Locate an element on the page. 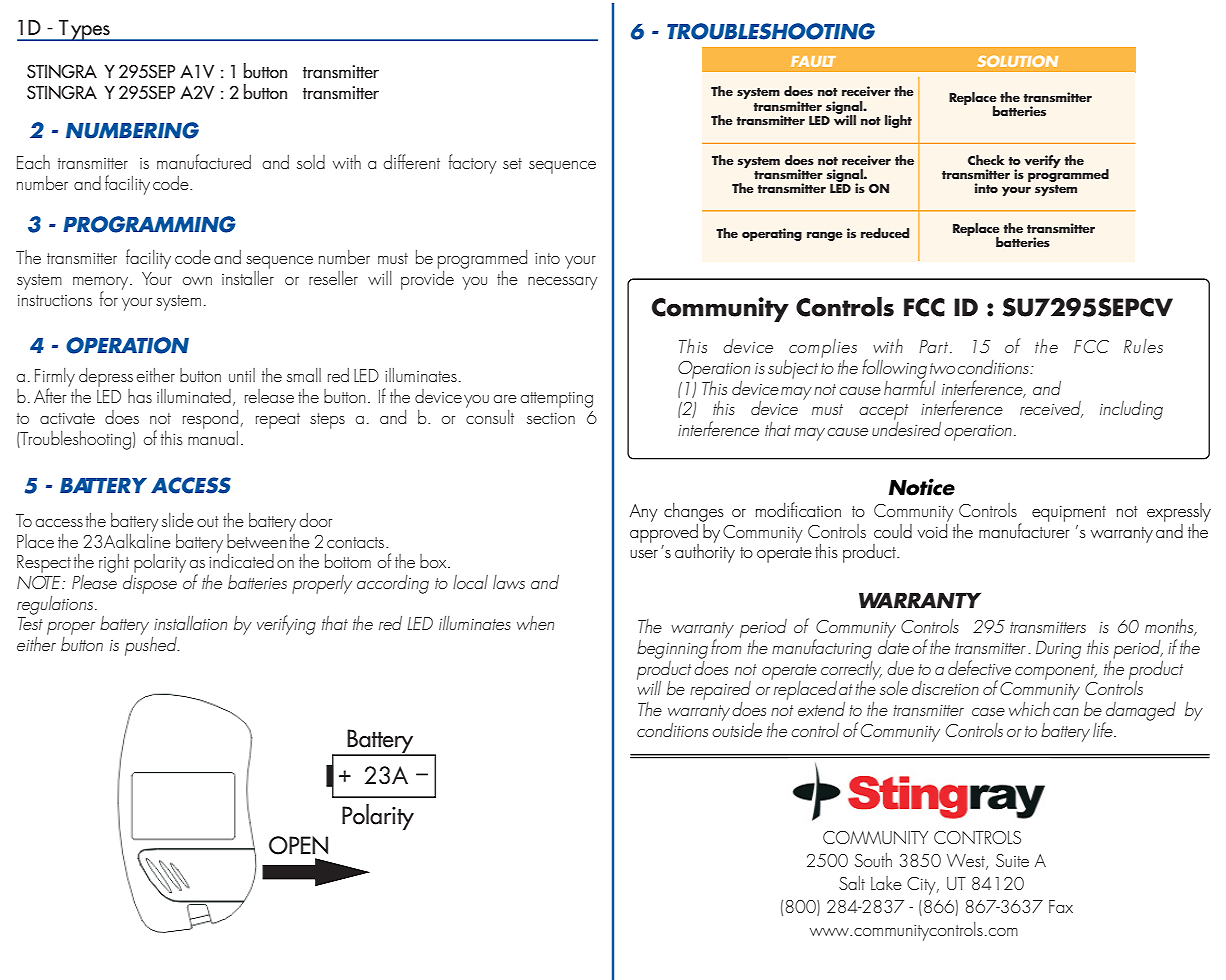  SOLUTION is located at coordinates (1017, 61).
